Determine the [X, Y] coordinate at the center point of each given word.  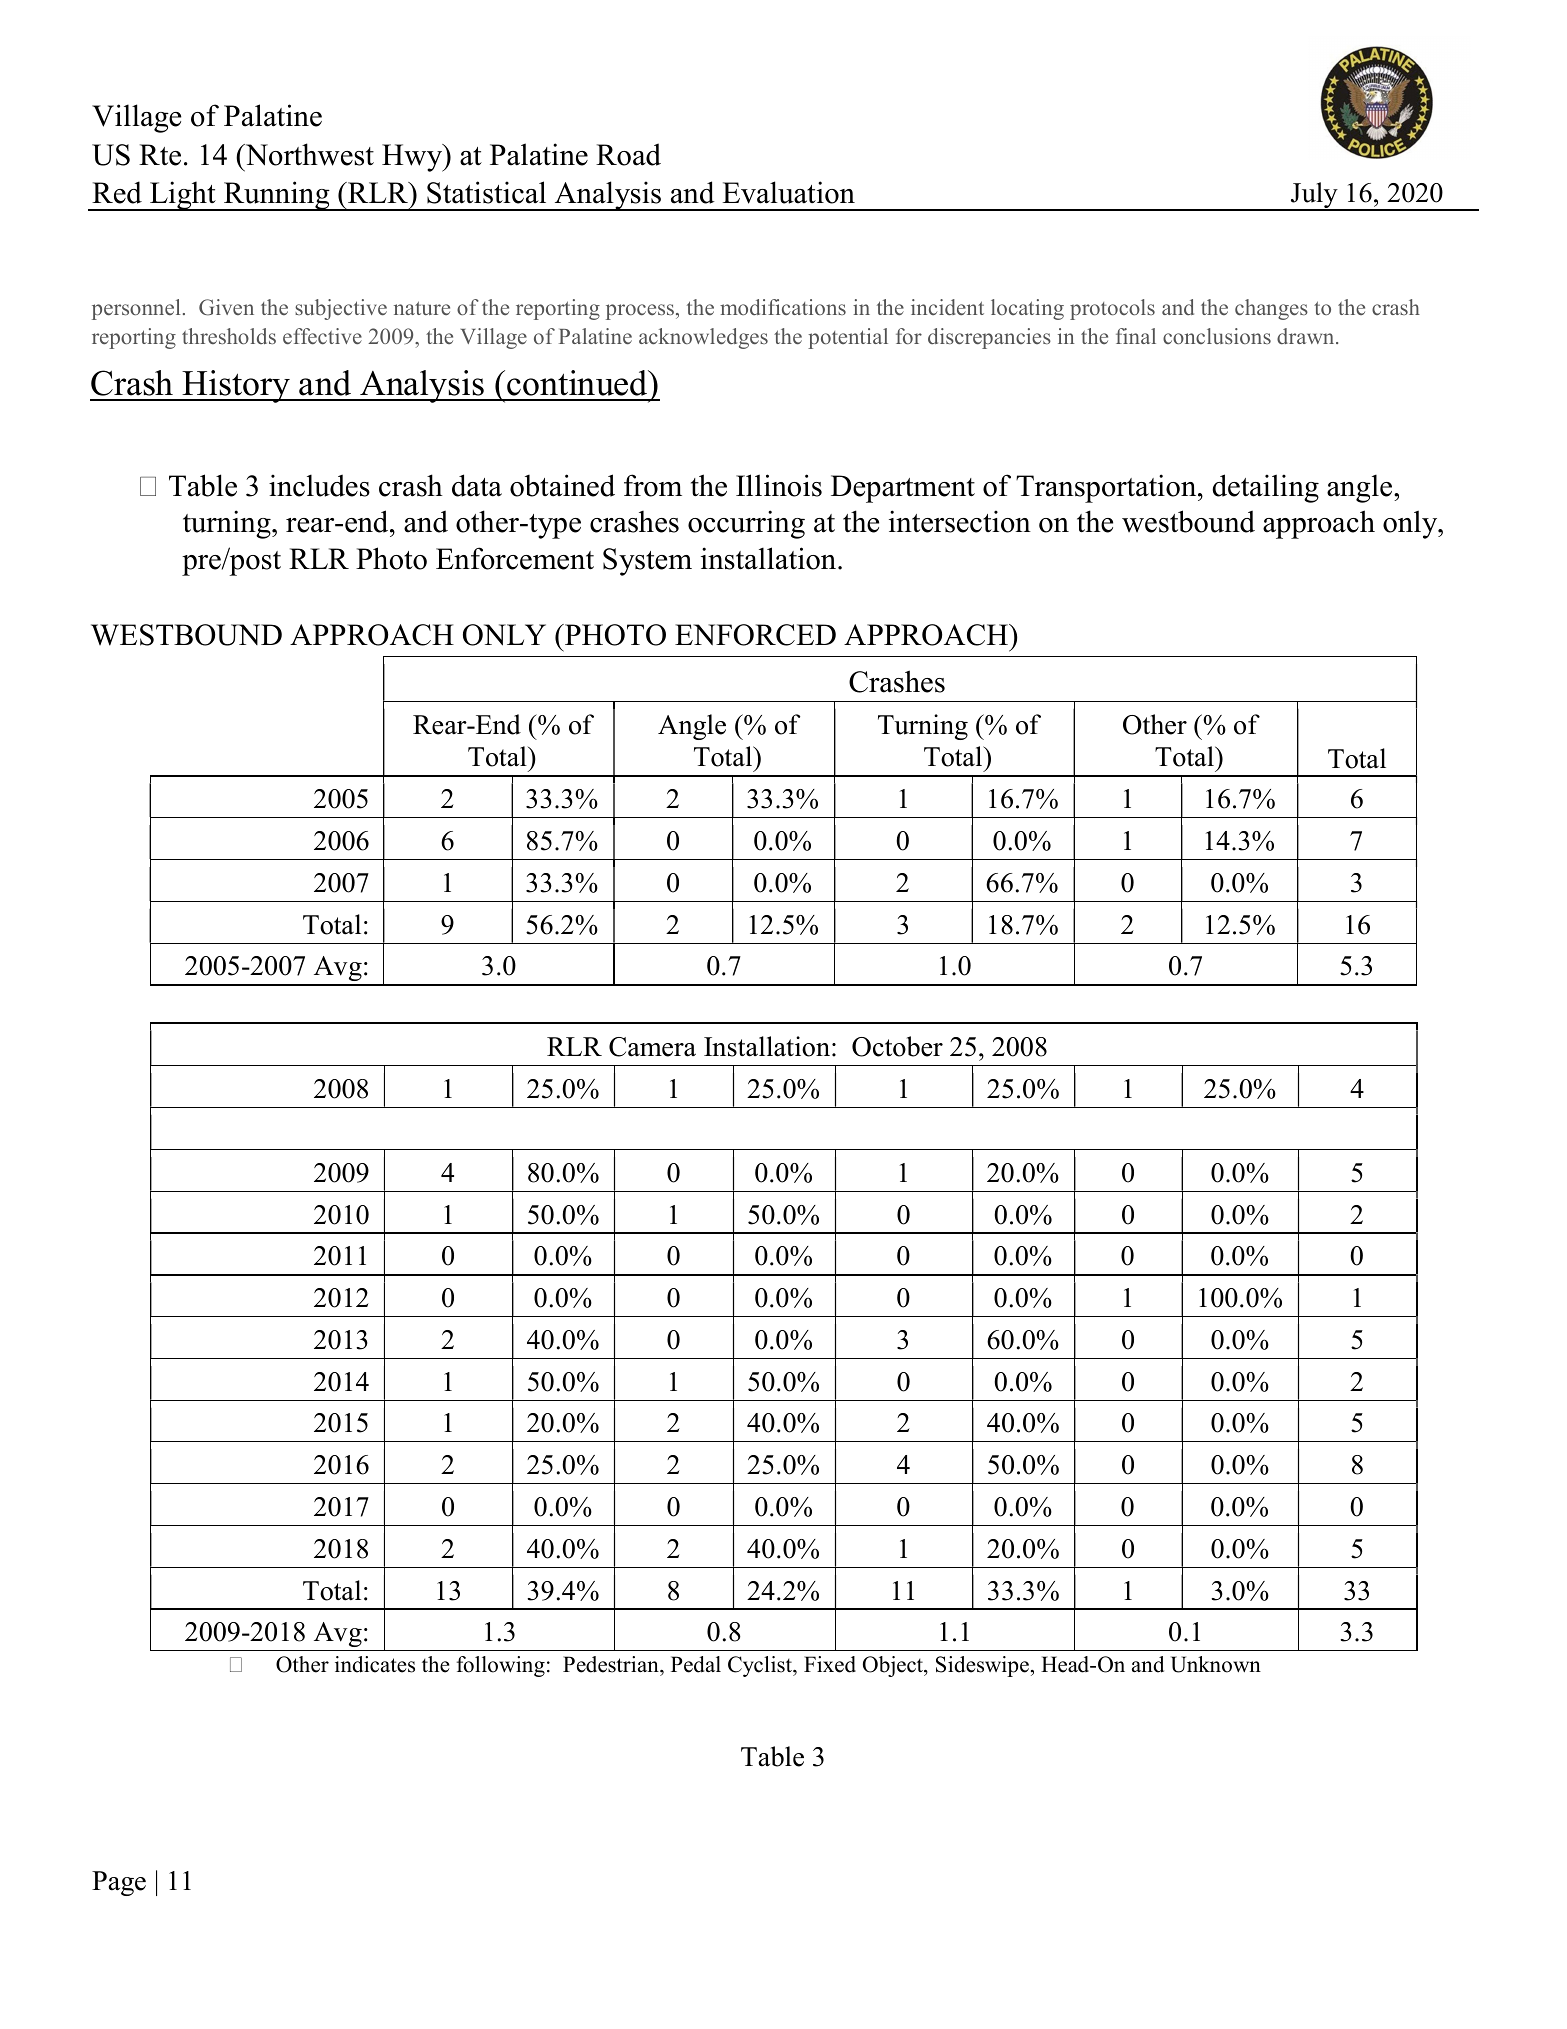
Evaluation [788, 192]
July [1314, 196]
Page [119, 1883]
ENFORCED [755, 635]
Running [277, 196]
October [897, 1046]
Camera [652, 1047]
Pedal [696, 1664]
